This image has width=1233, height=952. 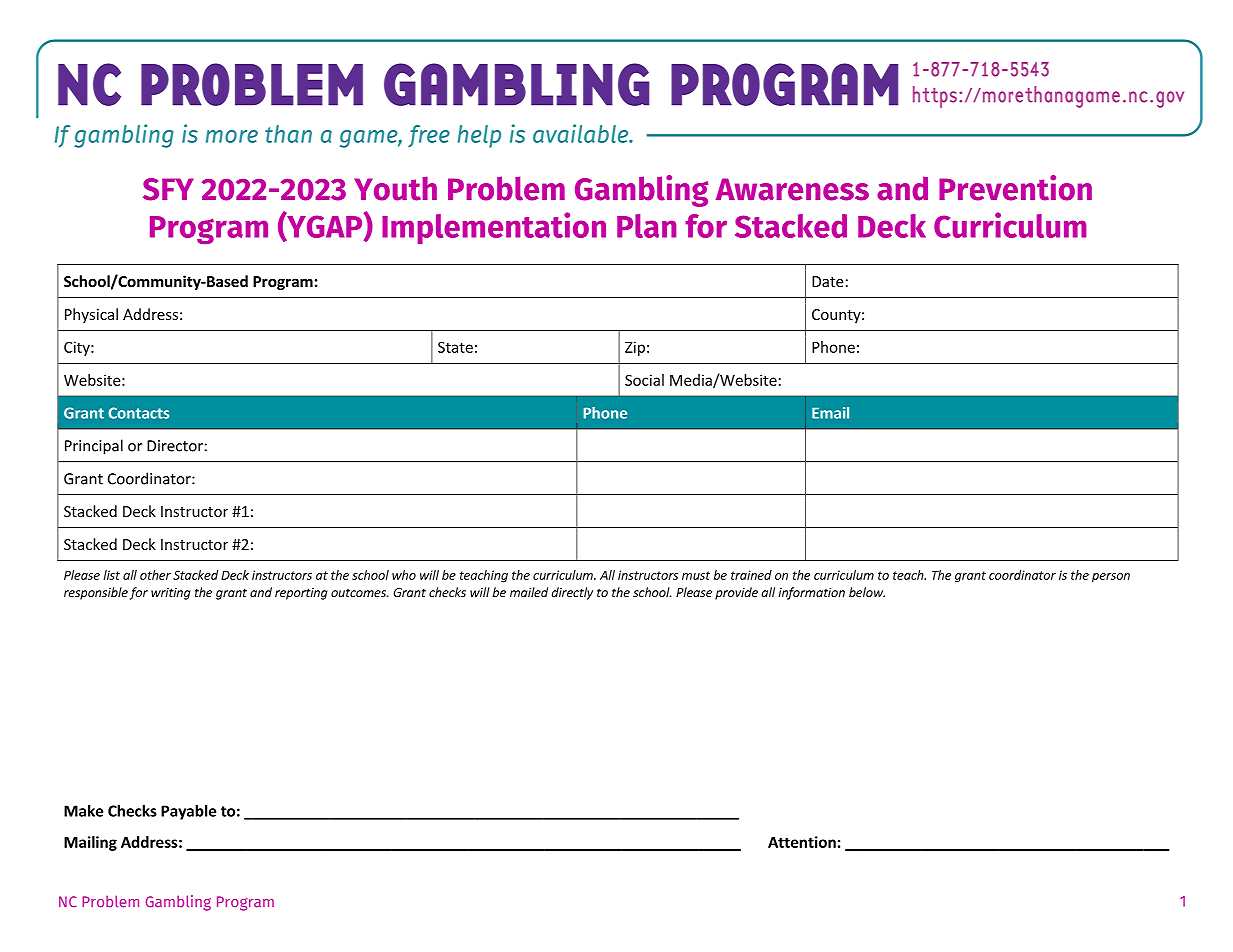 I want to click on must, so click(x=696, y=575).
